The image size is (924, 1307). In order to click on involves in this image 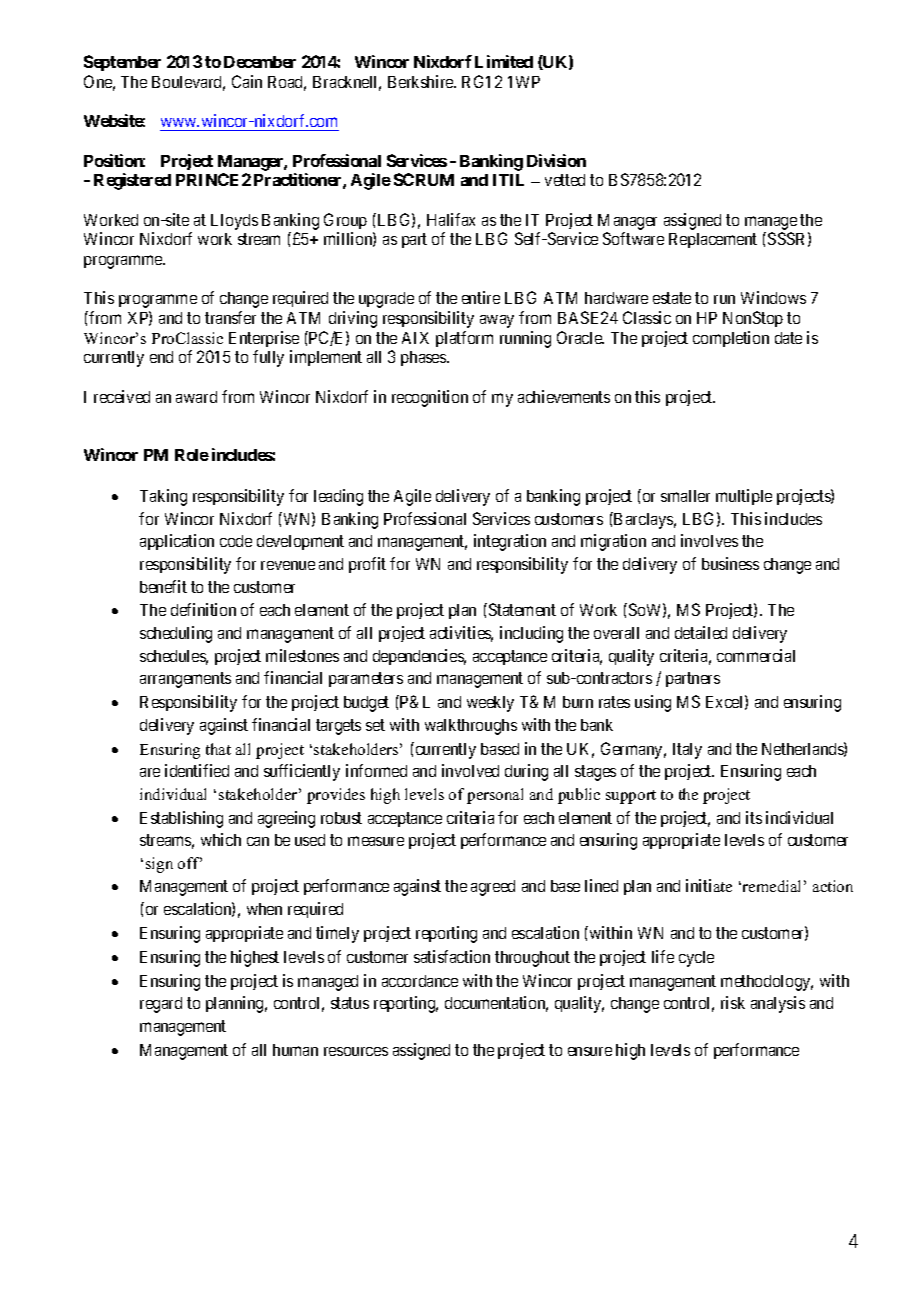, I will do `click(709, 540)`.
